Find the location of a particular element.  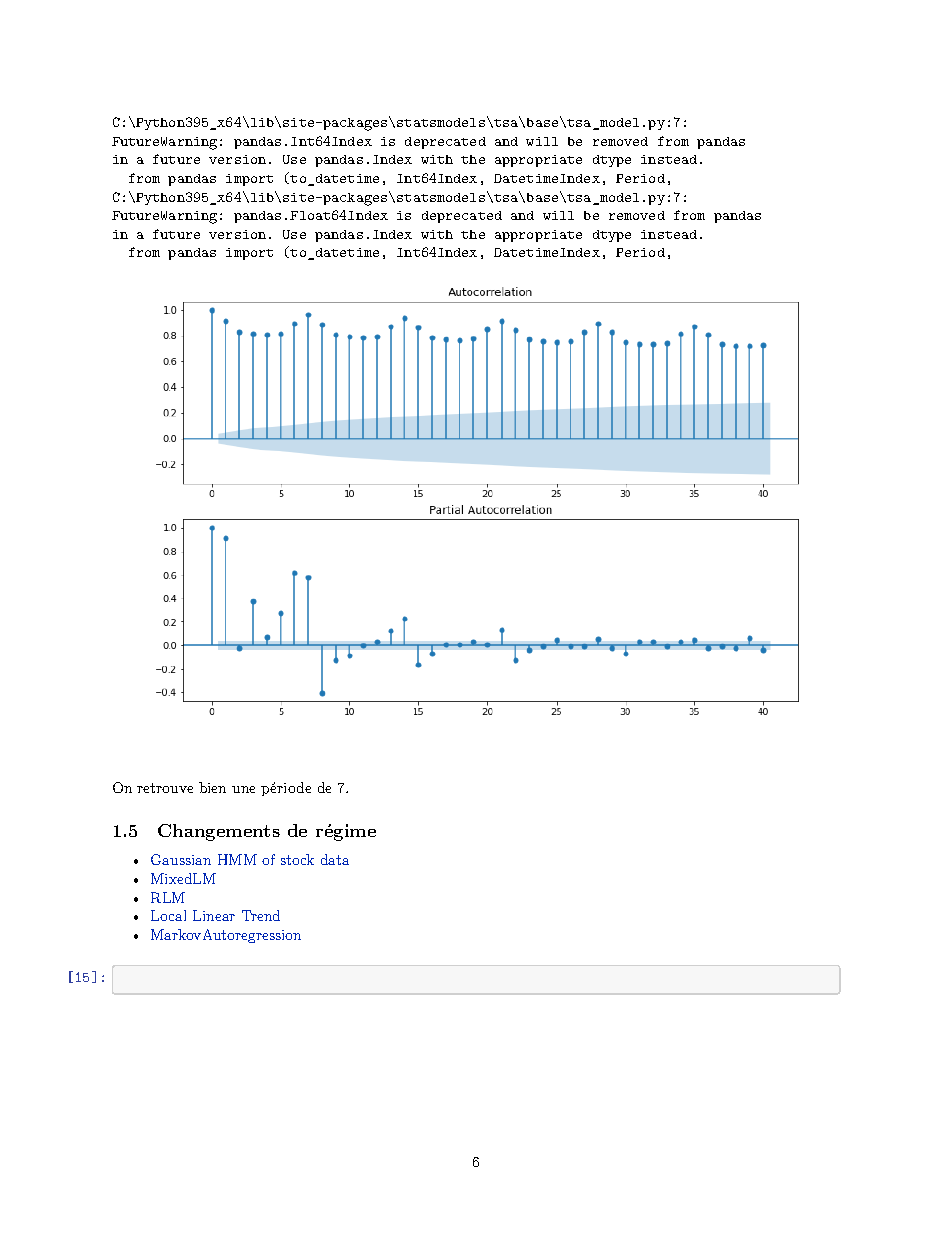

une is located at coordinates (243, 789).
